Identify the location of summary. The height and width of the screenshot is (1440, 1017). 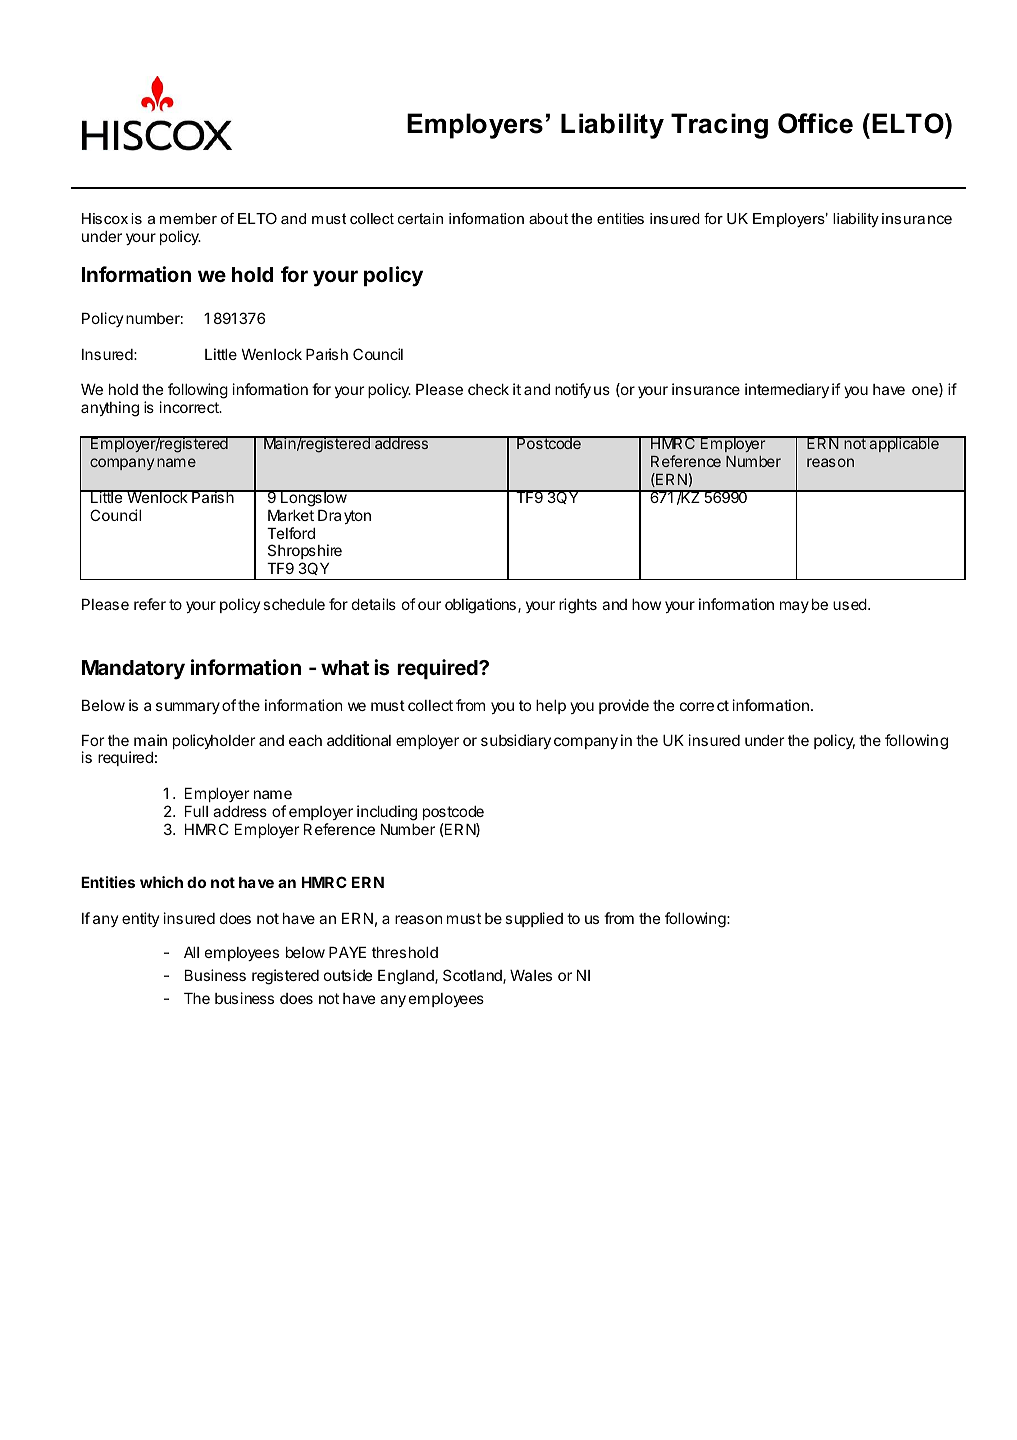
(188, 708).
